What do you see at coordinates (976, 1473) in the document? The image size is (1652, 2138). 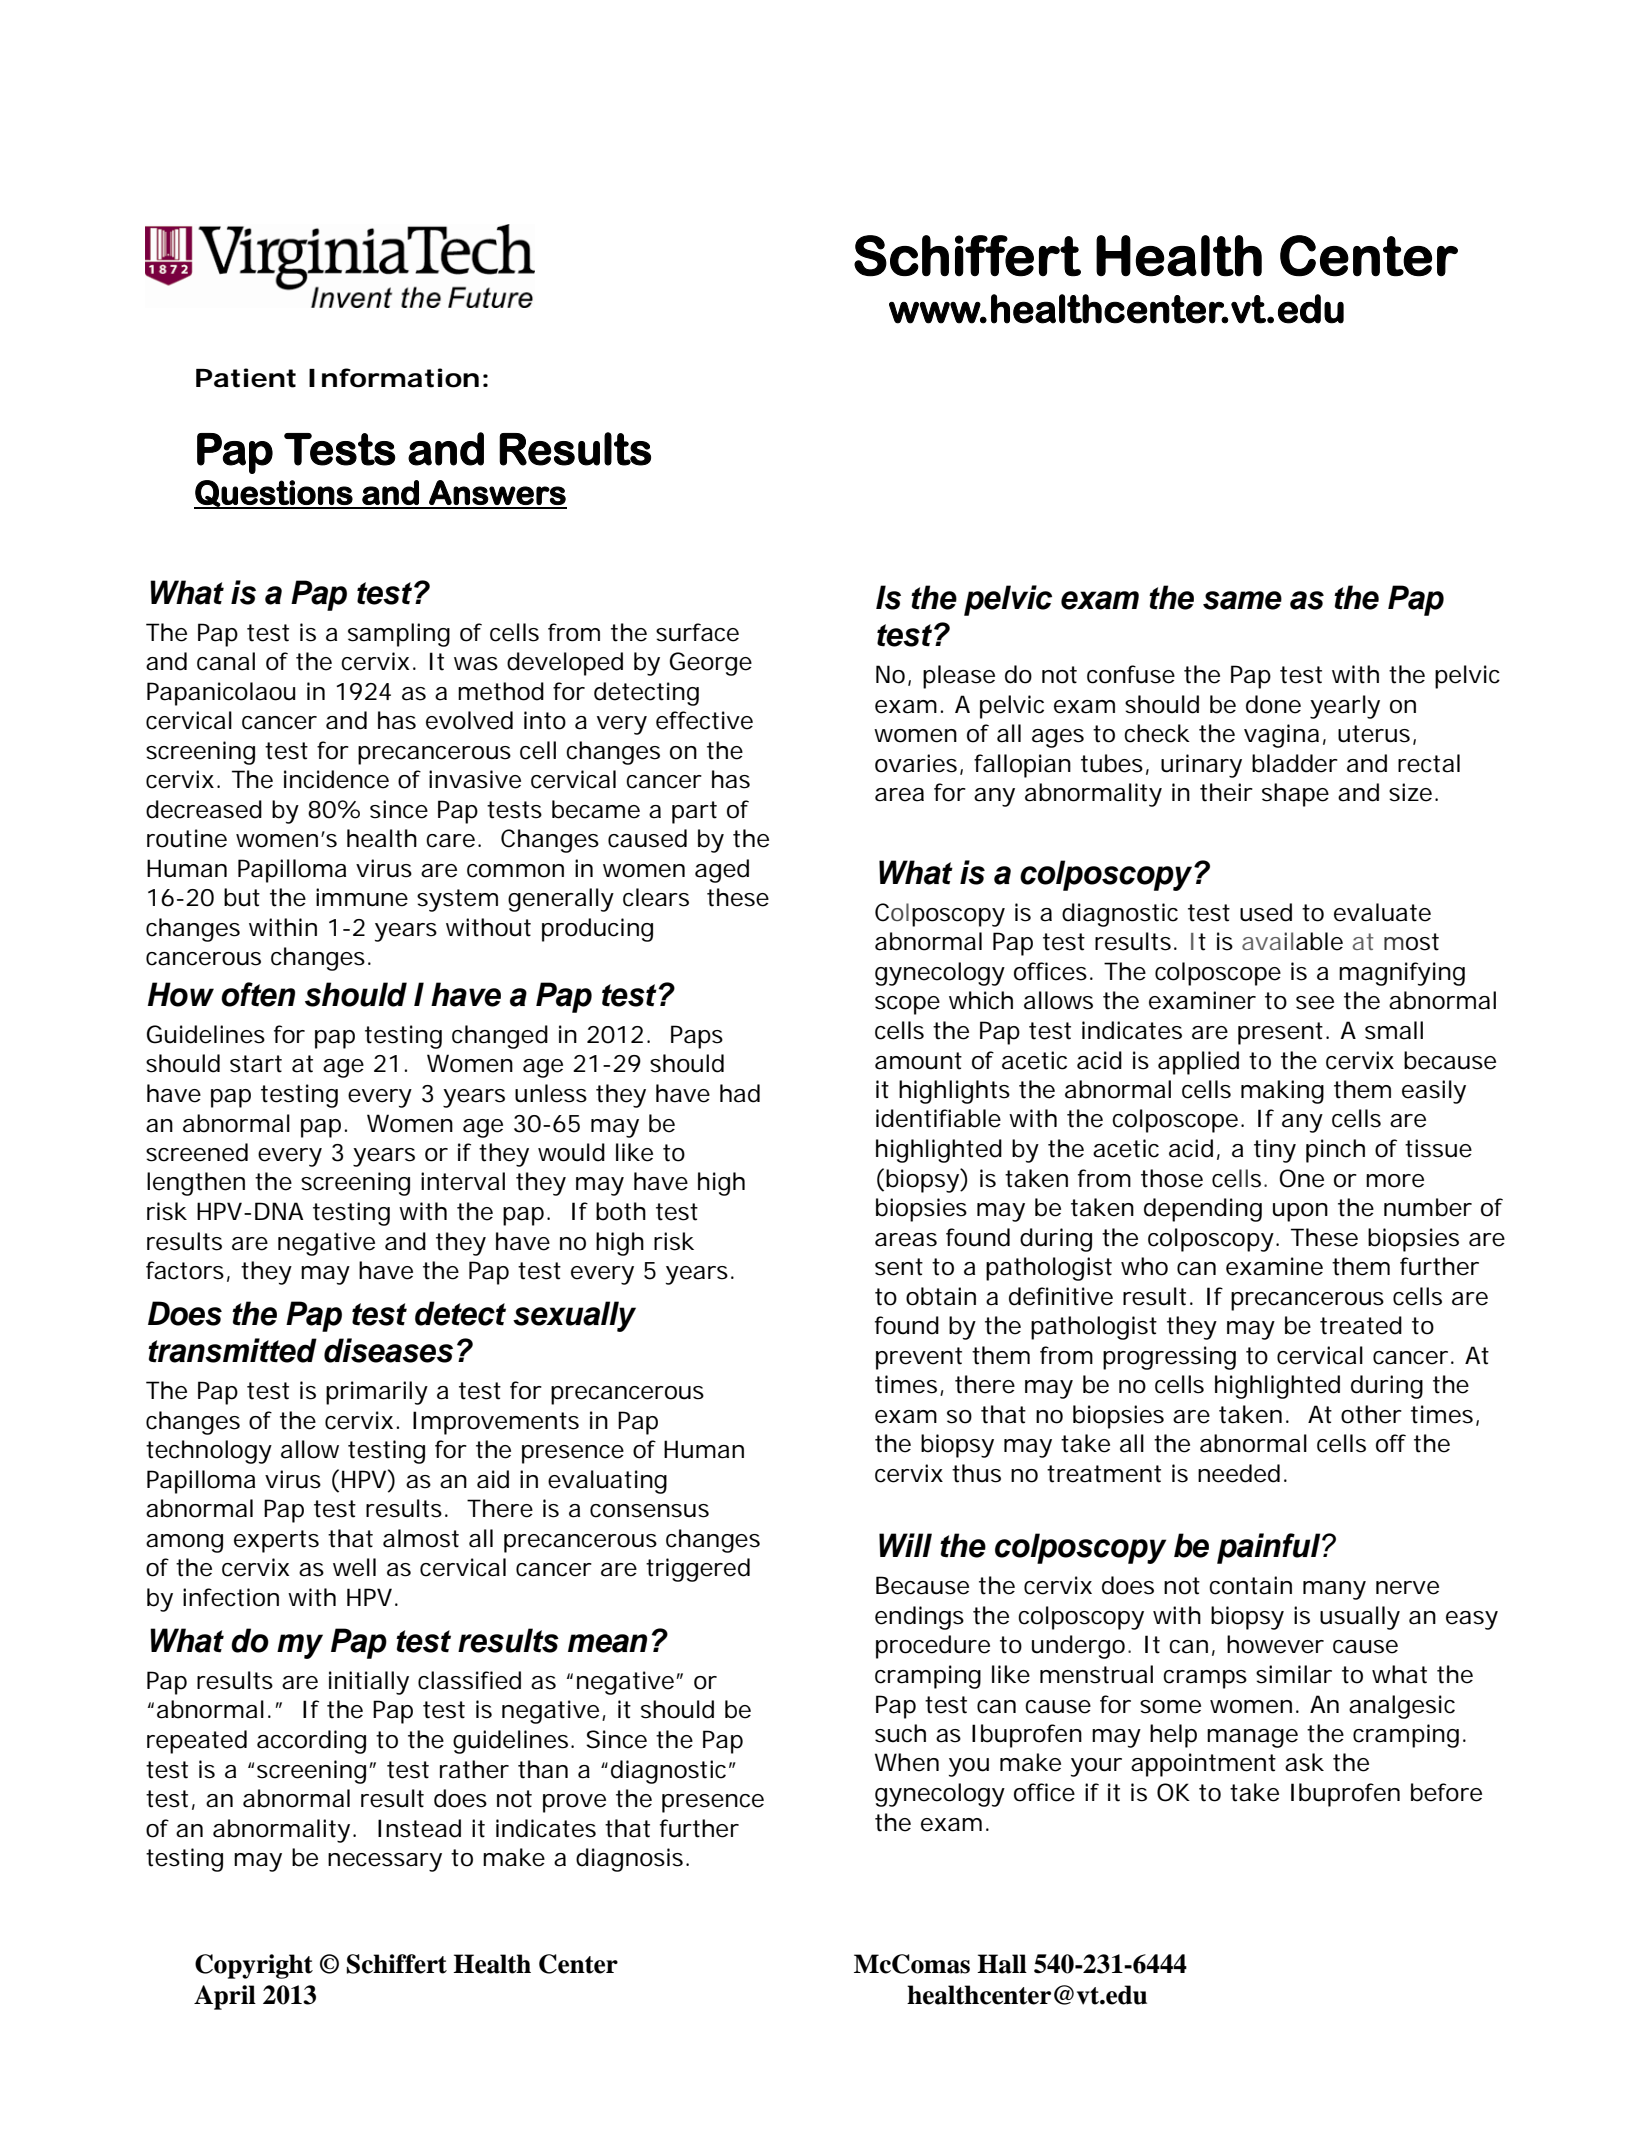 I see `thus` at bounding box center [976, 1473].
